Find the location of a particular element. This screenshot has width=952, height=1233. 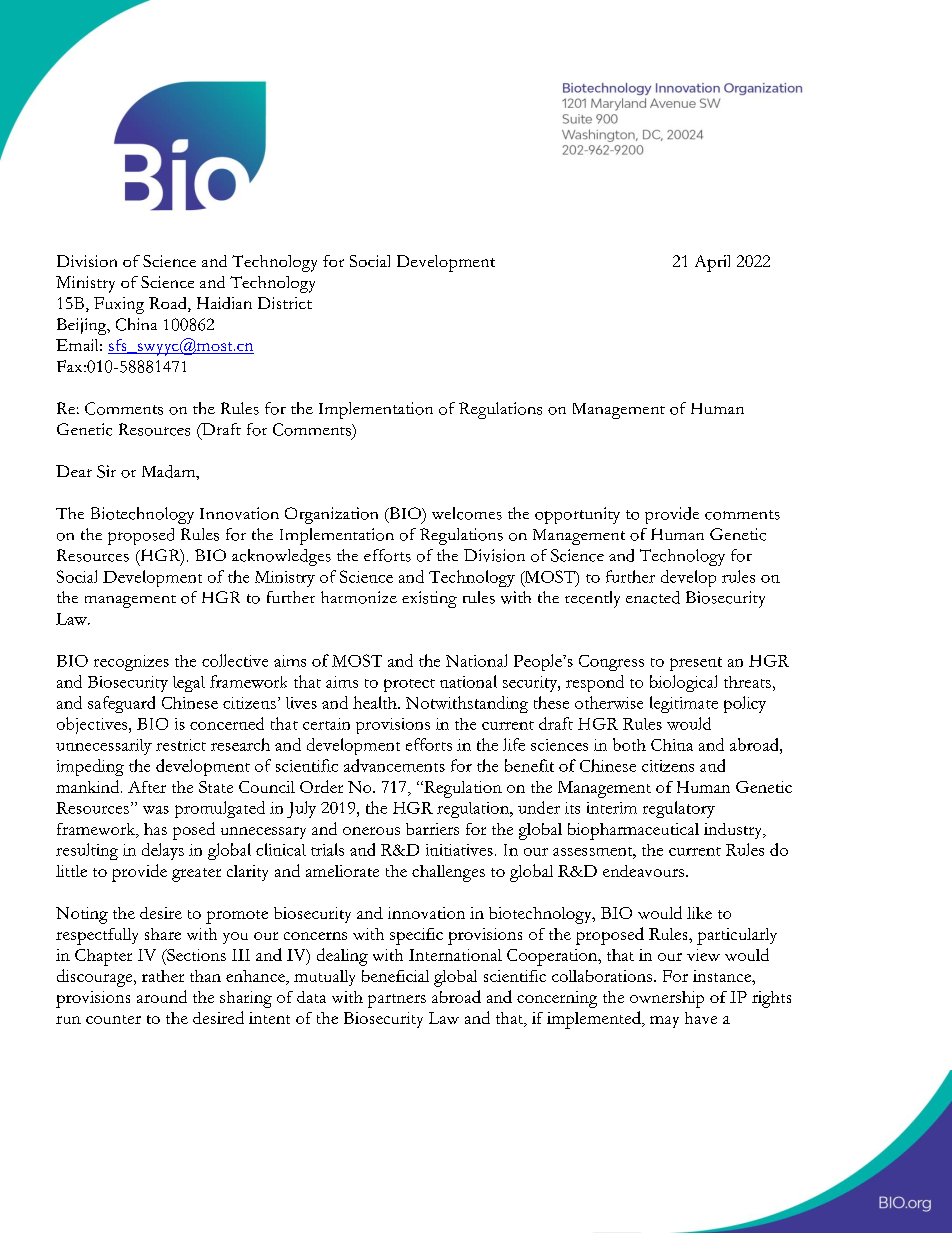

has is located at coordinates (155, 829).
